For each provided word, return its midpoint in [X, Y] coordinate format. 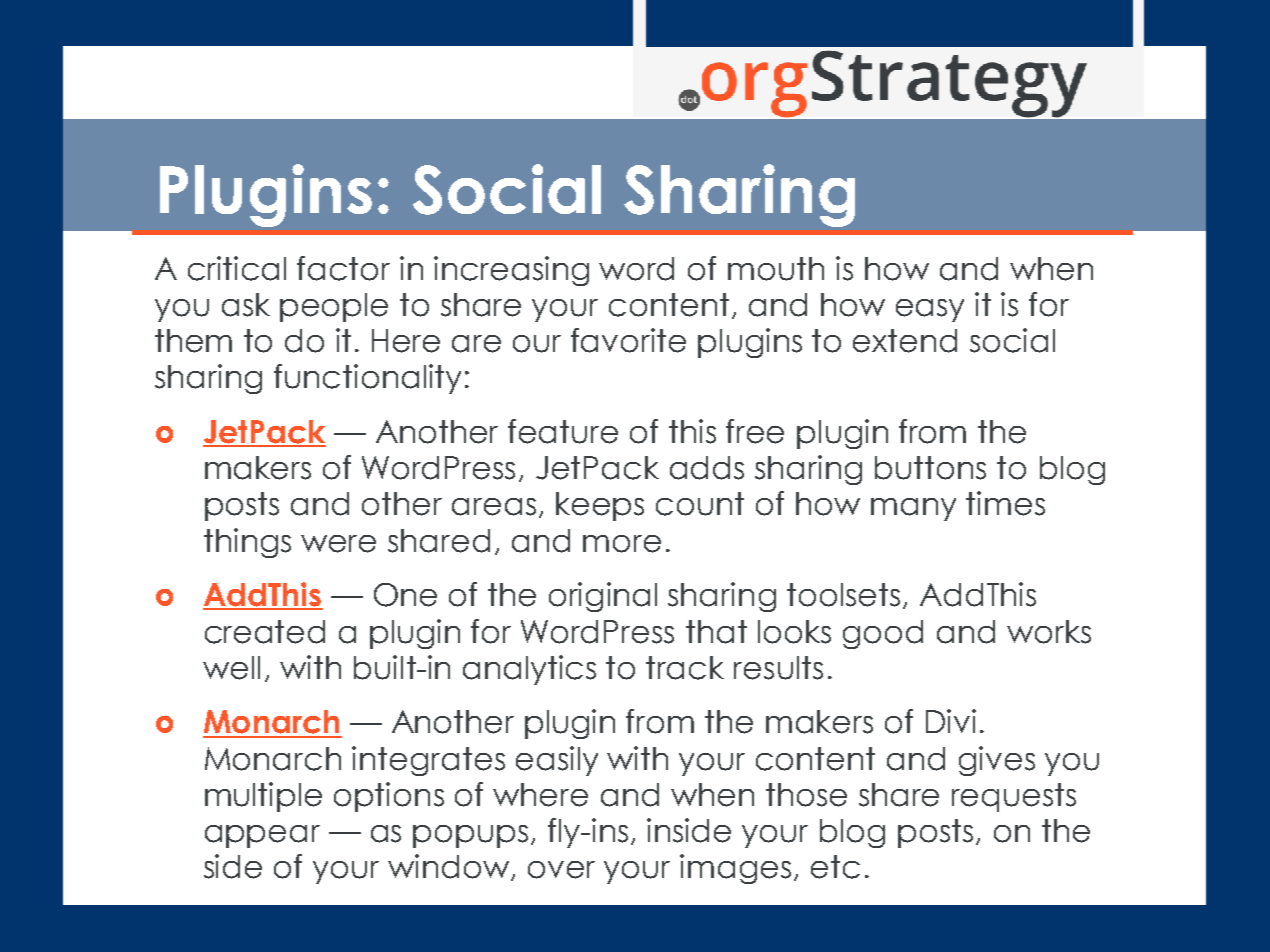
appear [262, 836]
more [622, 544]
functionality [367, 379]
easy [930, 310]
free [755, 431]
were [338, 544]
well [231, 668]
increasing [511, 271]
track [685, 668]
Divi [951, 721]
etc [835, 867]
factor [343, 268]
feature [563, 431]
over [561, 870]
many [913, 509]
